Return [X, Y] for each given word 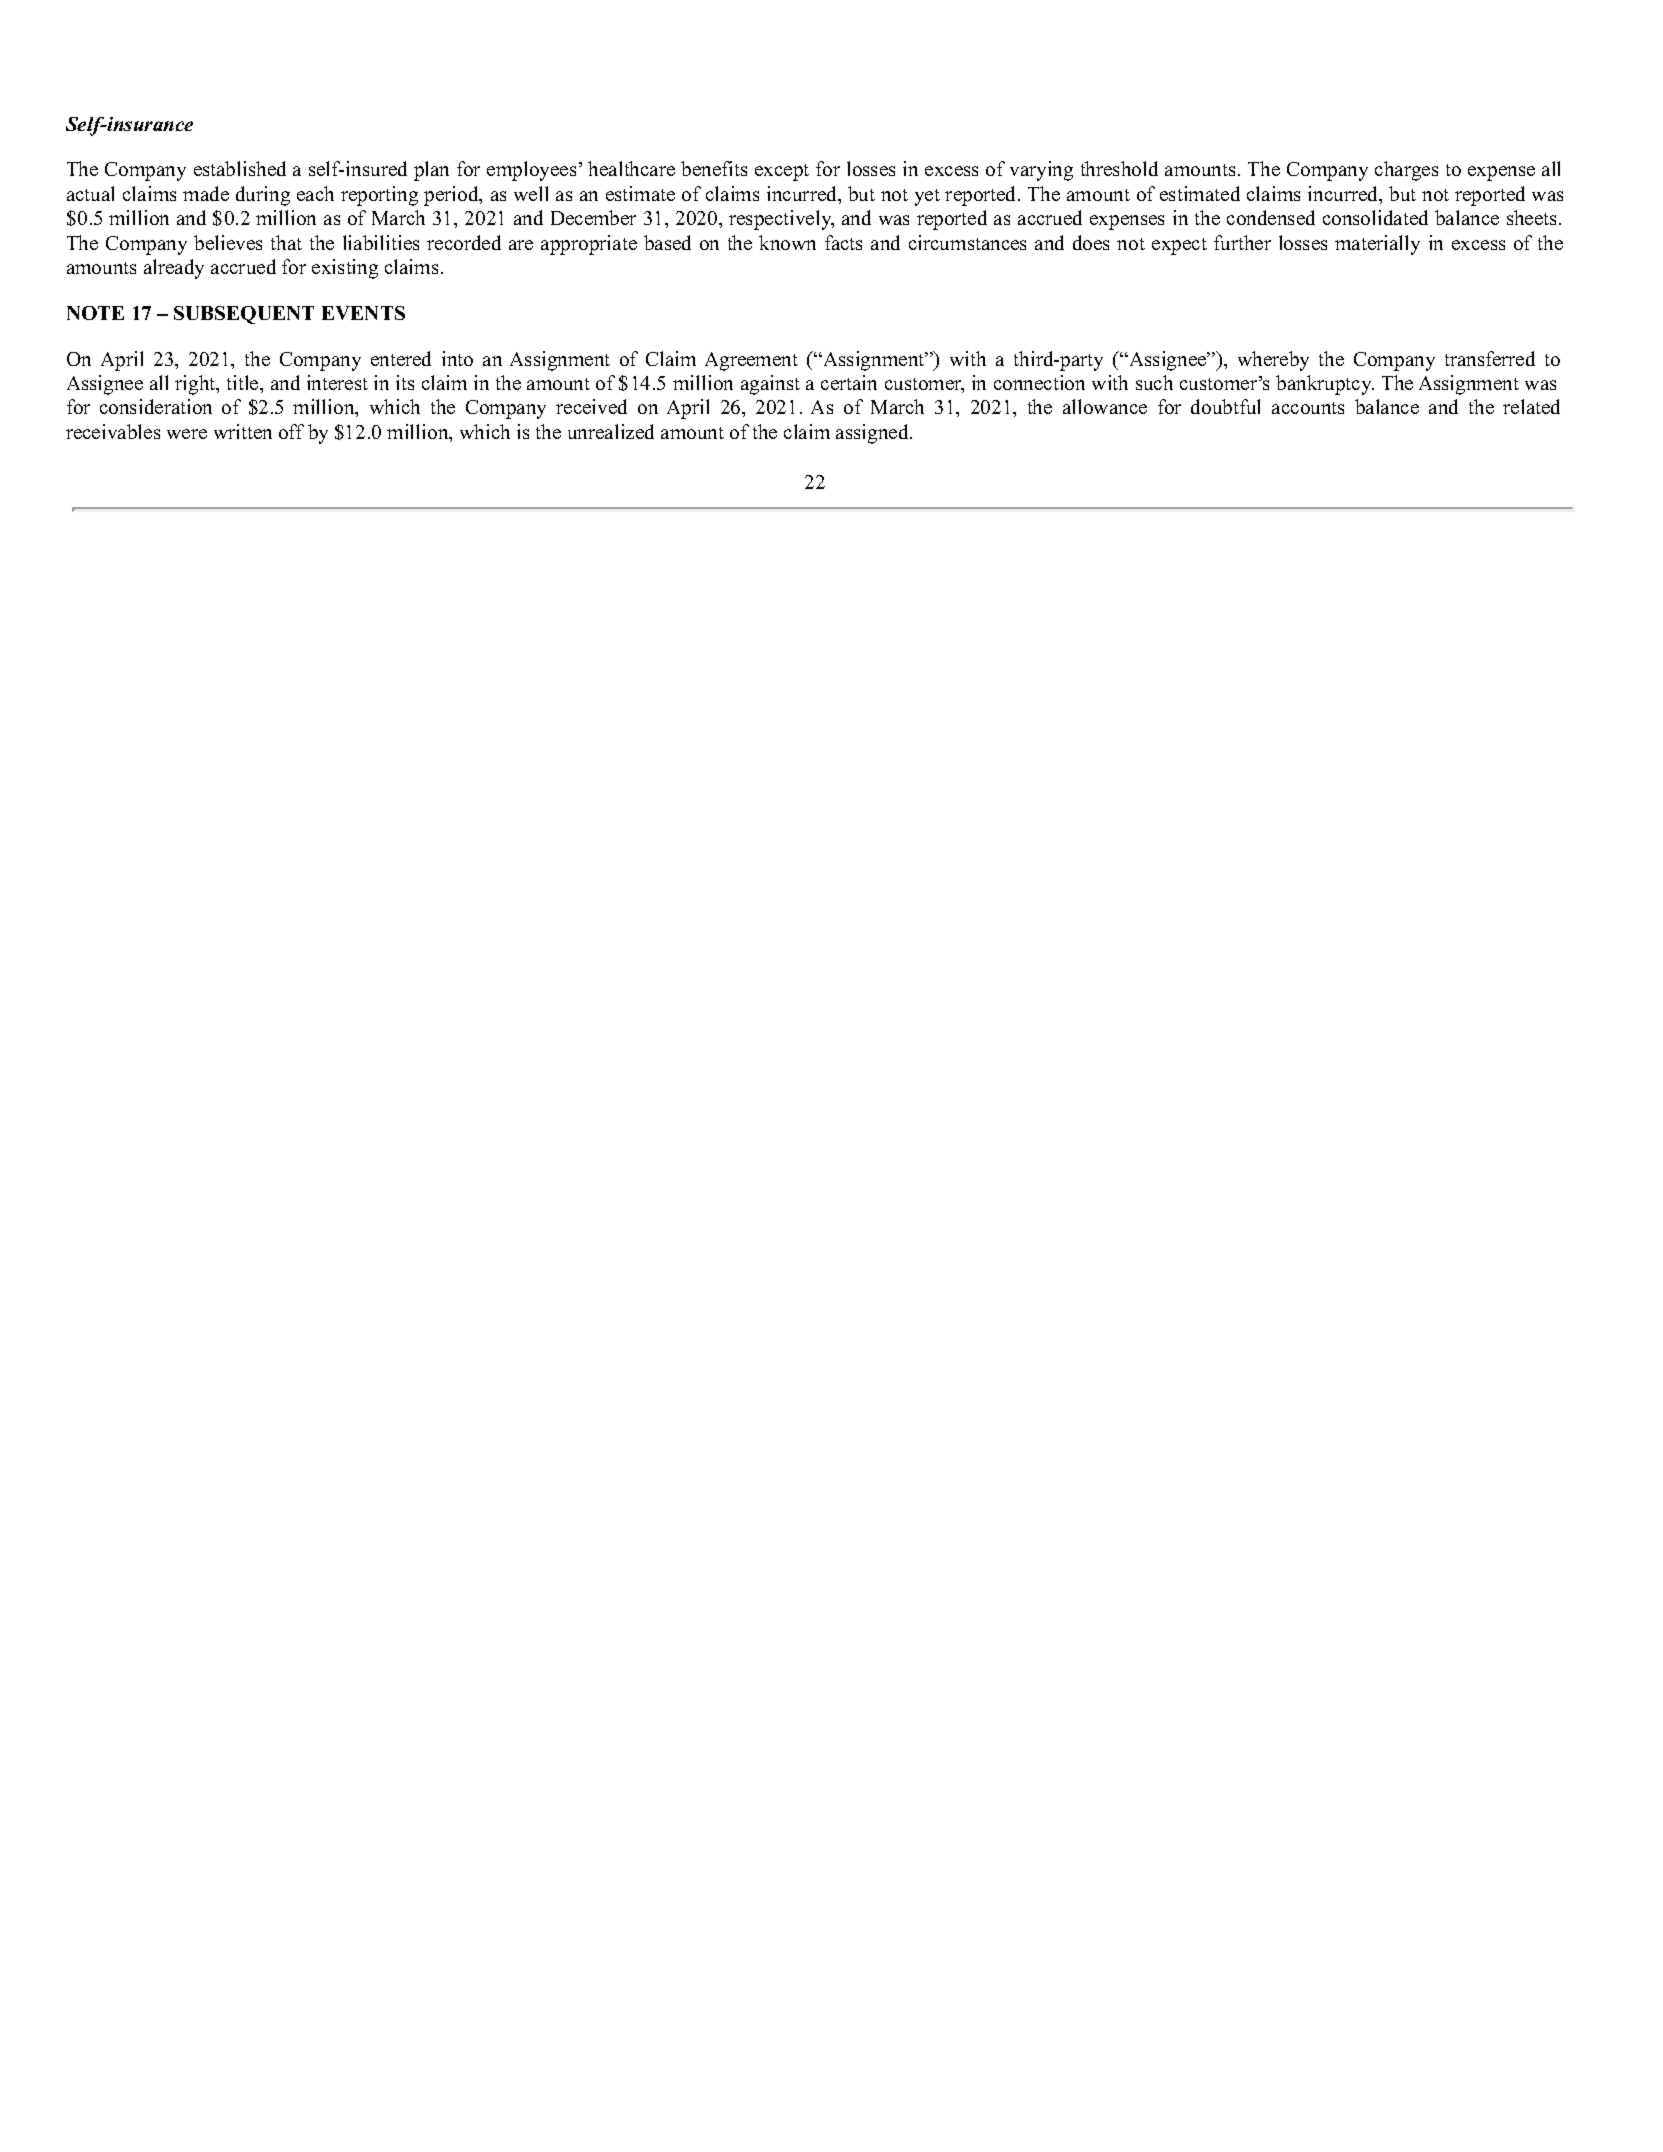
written [243, 431]
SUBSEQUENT [244, 315]
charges [1406, 171]
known [787, 242]
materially [1377, 245]
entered [401, 358]
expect [1179, 246]
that [286, 242]
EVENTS [363, 313]
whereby [1273, 361]
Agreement [751, 361]
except [782, 172]
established [240, 168]
